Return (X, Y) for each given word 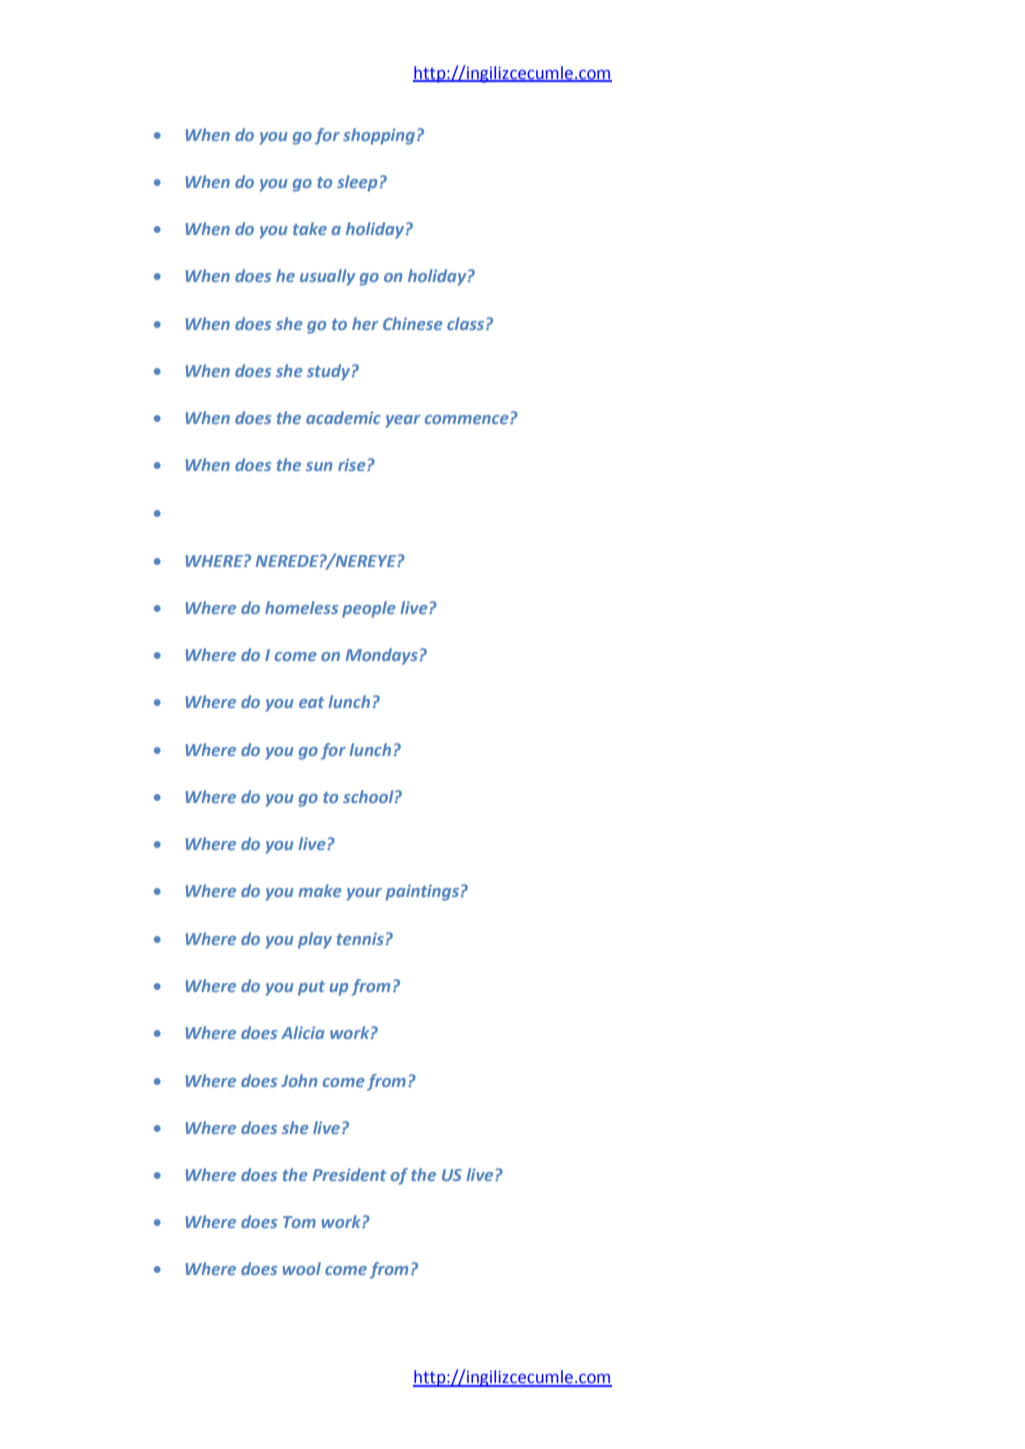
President (349, 1174)
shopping (380, 136)
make (320, 890)
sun (319, 466)
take (310, 228)
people (369, 609)
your (364, 894)
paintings (422, 892)
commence (468, 419)
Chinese (413, 323)
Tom (299, 1222)
